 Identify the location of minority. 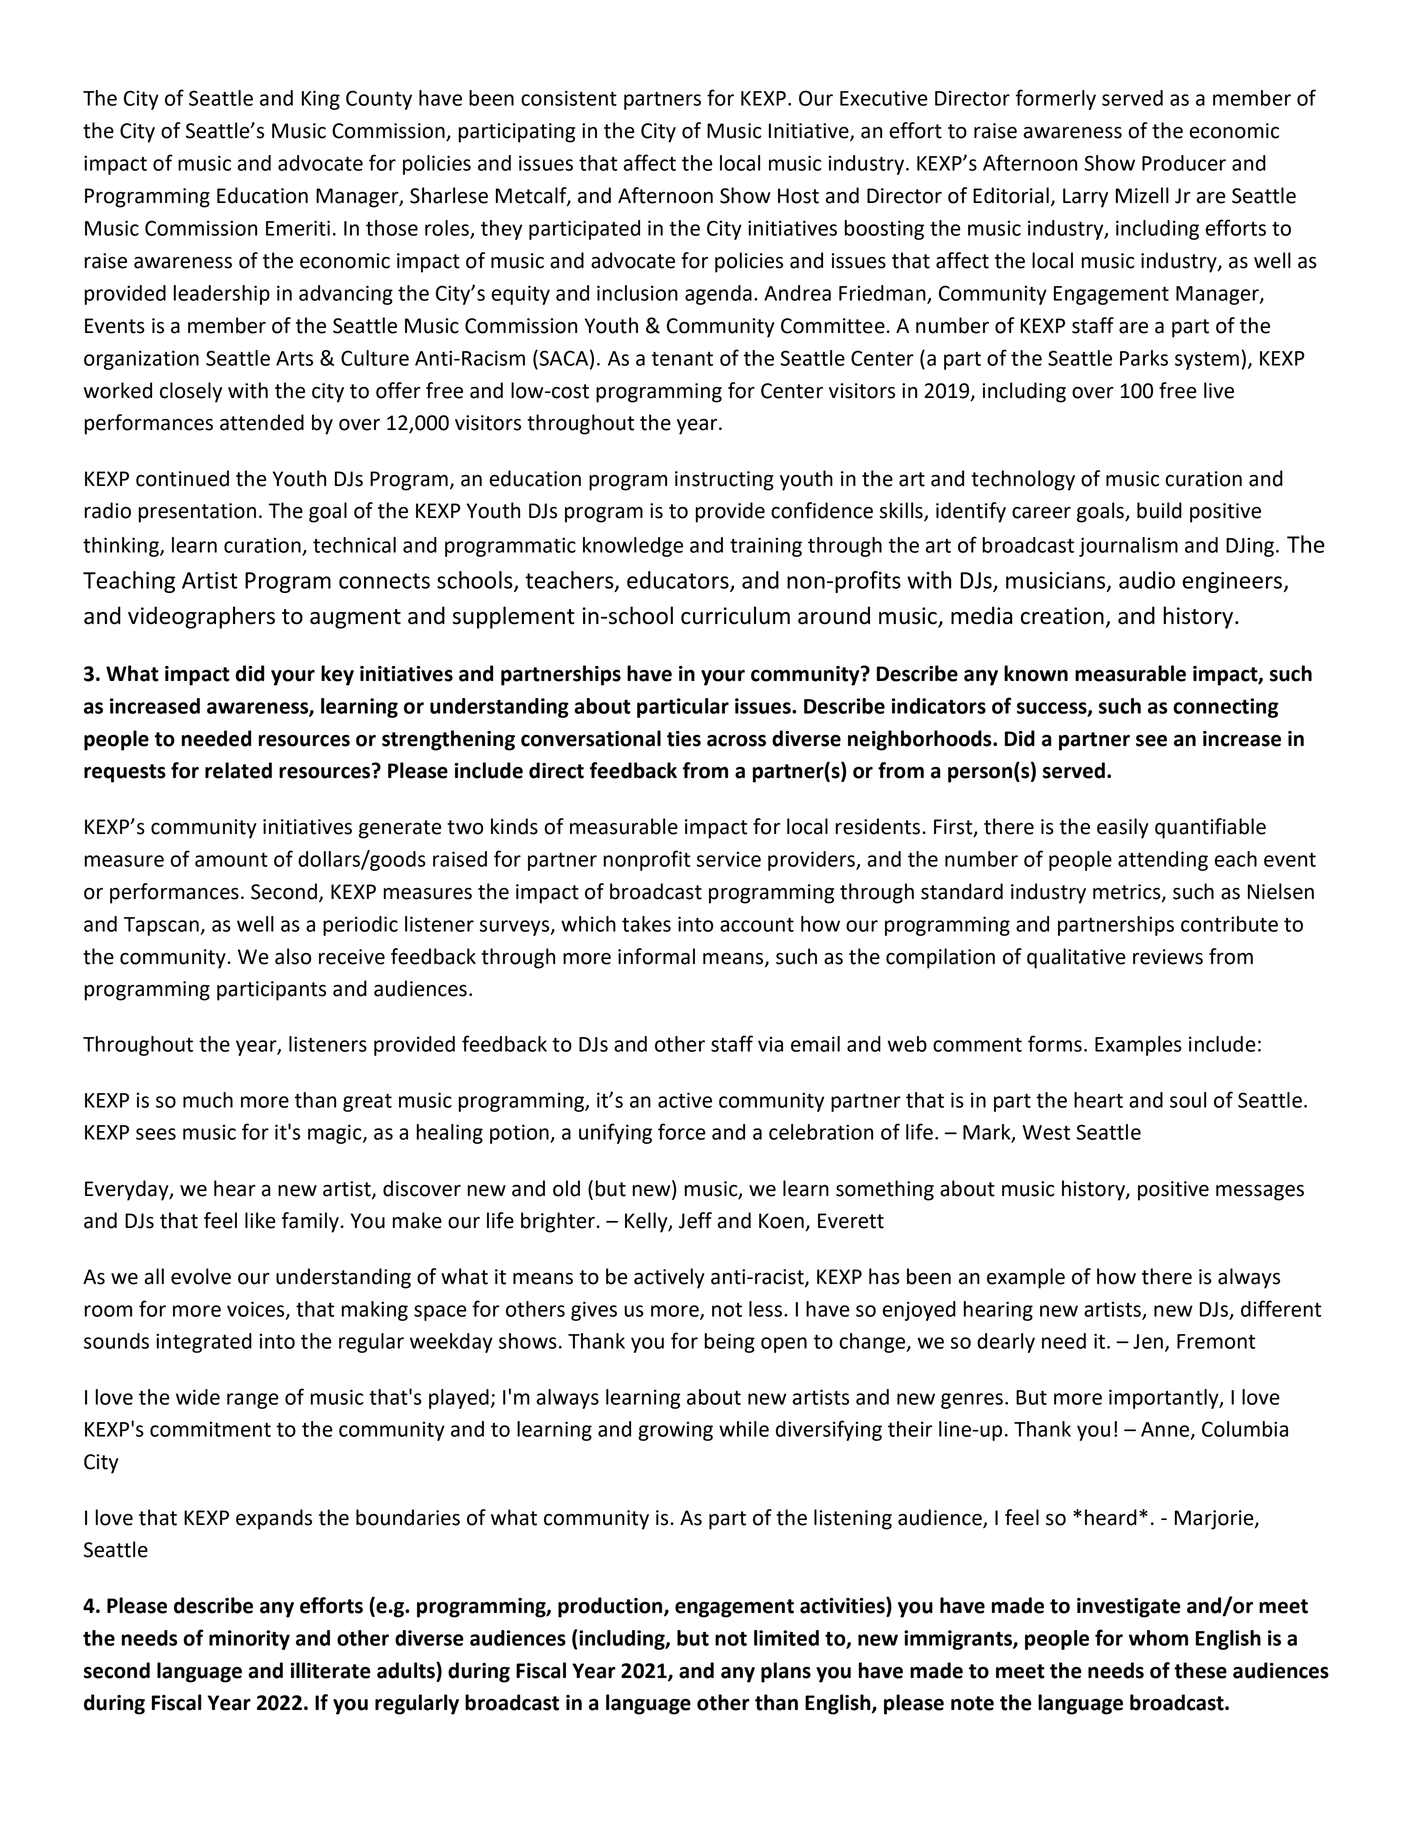
(249, 1640).
